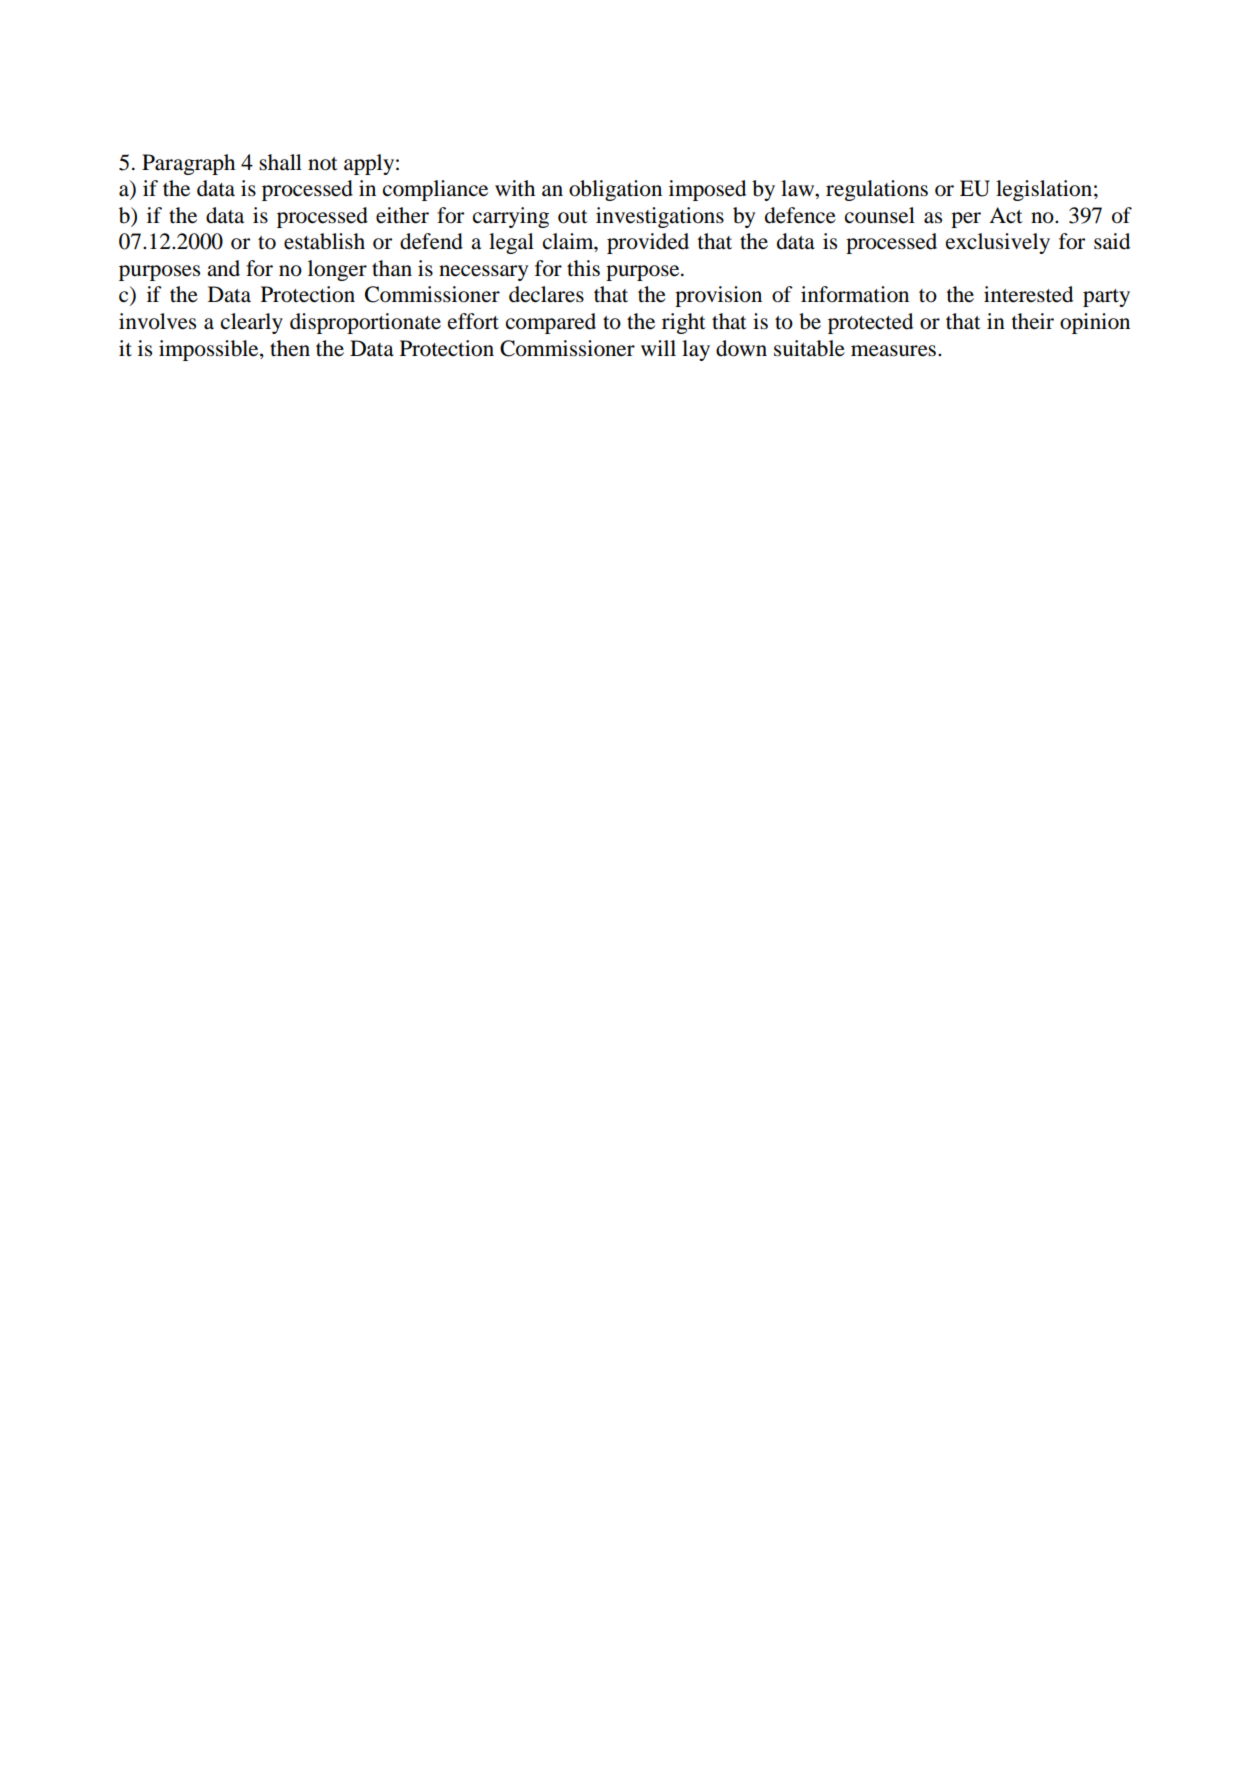 Image resolution: width=1249 pixels, height=1768 pixels. I want to click on shall, so click(280, 162).
